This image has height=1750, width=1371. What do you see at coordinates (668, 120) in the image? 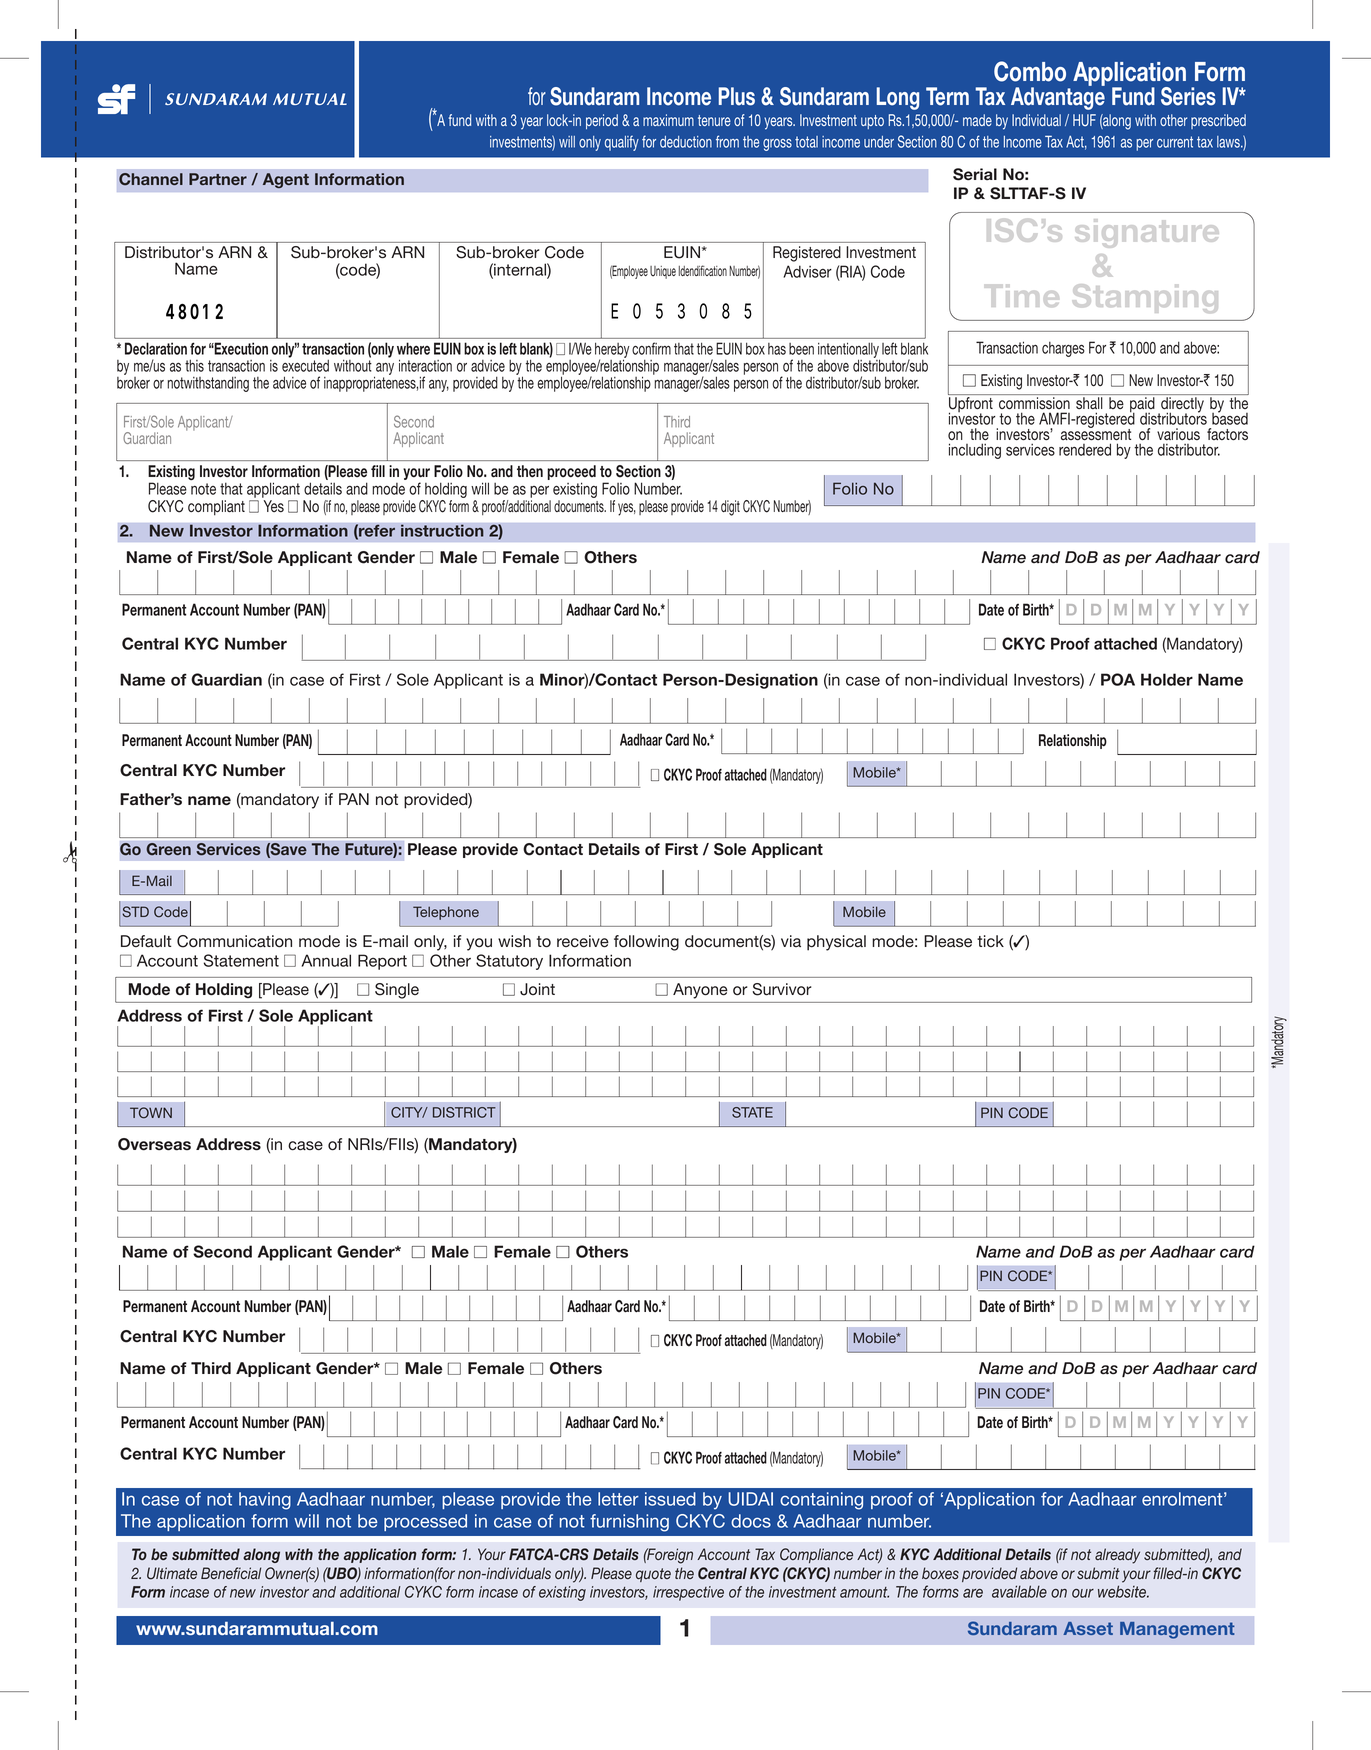
I see `maximum` at bounding box center [668, 120].
